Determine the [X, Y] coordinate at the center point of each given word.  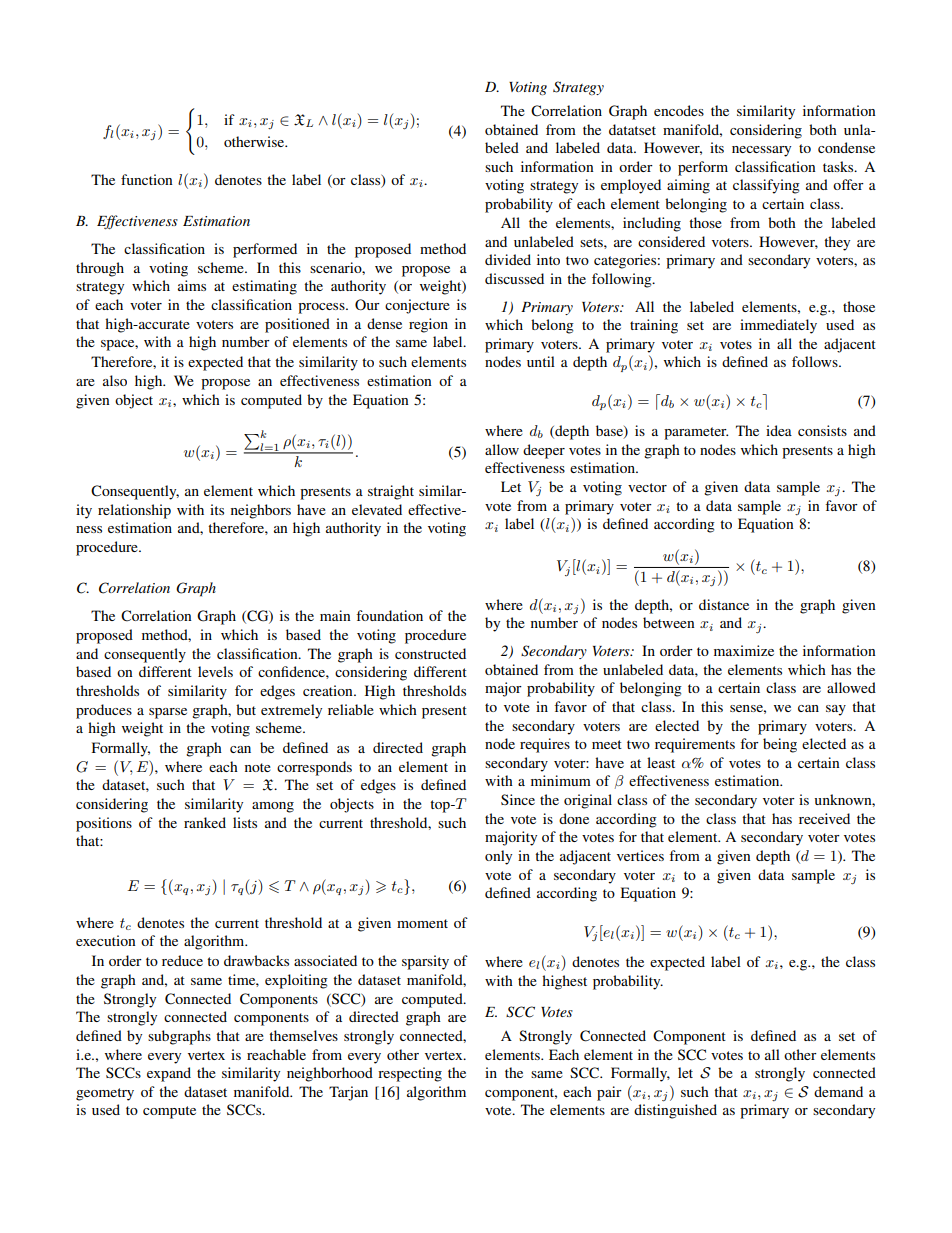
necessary [761, 151]
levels [215, 671]
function [147, 179]
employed [631, 186]
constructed [430, 653]
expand [169, 1074]
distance [724, 604]
